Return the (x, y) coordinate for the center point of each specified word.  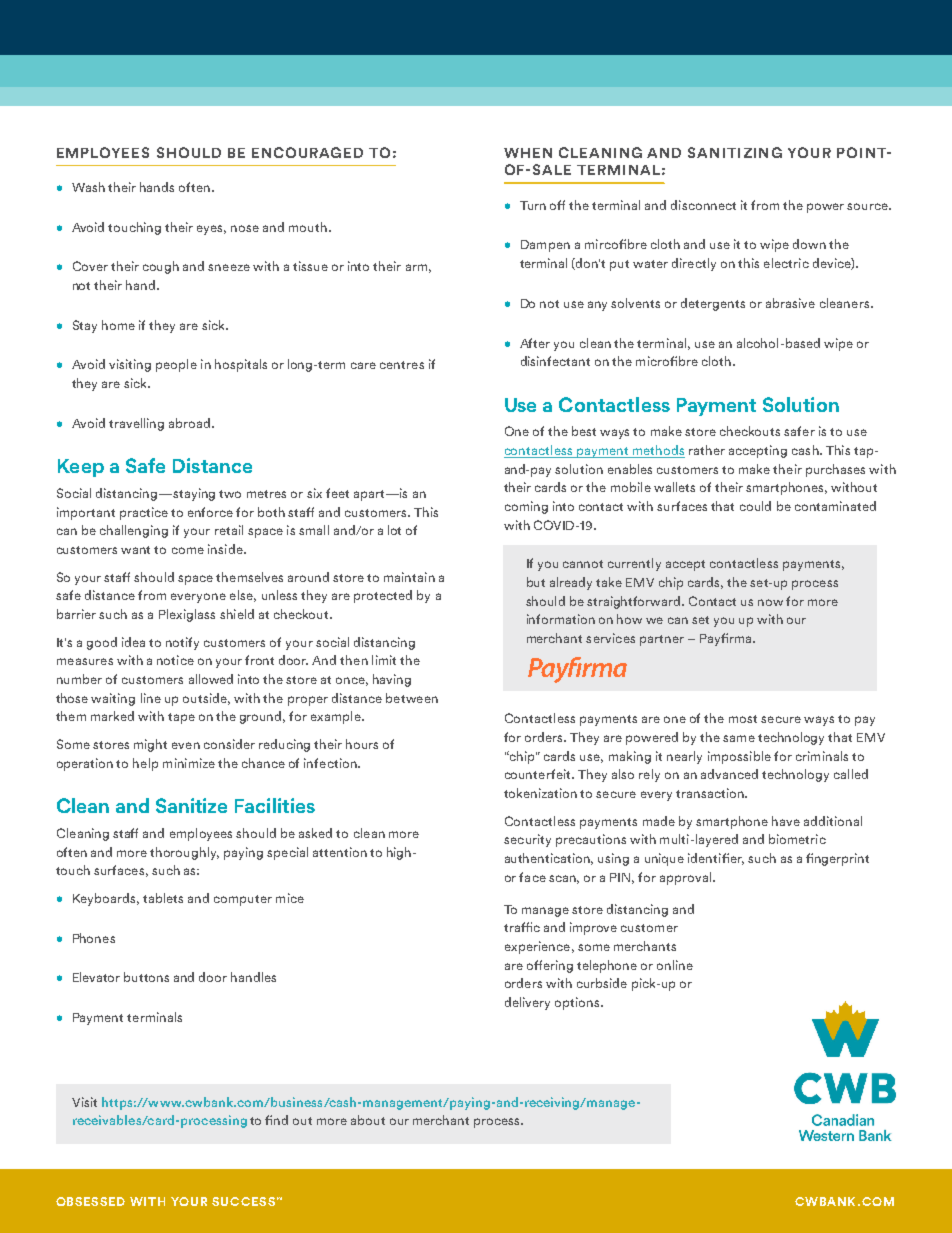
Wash (88, 187)
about (368, 1120)
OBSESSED (90, 1201)
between (412, 698)
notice (175, 660)
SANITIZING (735, 152)
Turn (533, 205)
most (743, 719)
